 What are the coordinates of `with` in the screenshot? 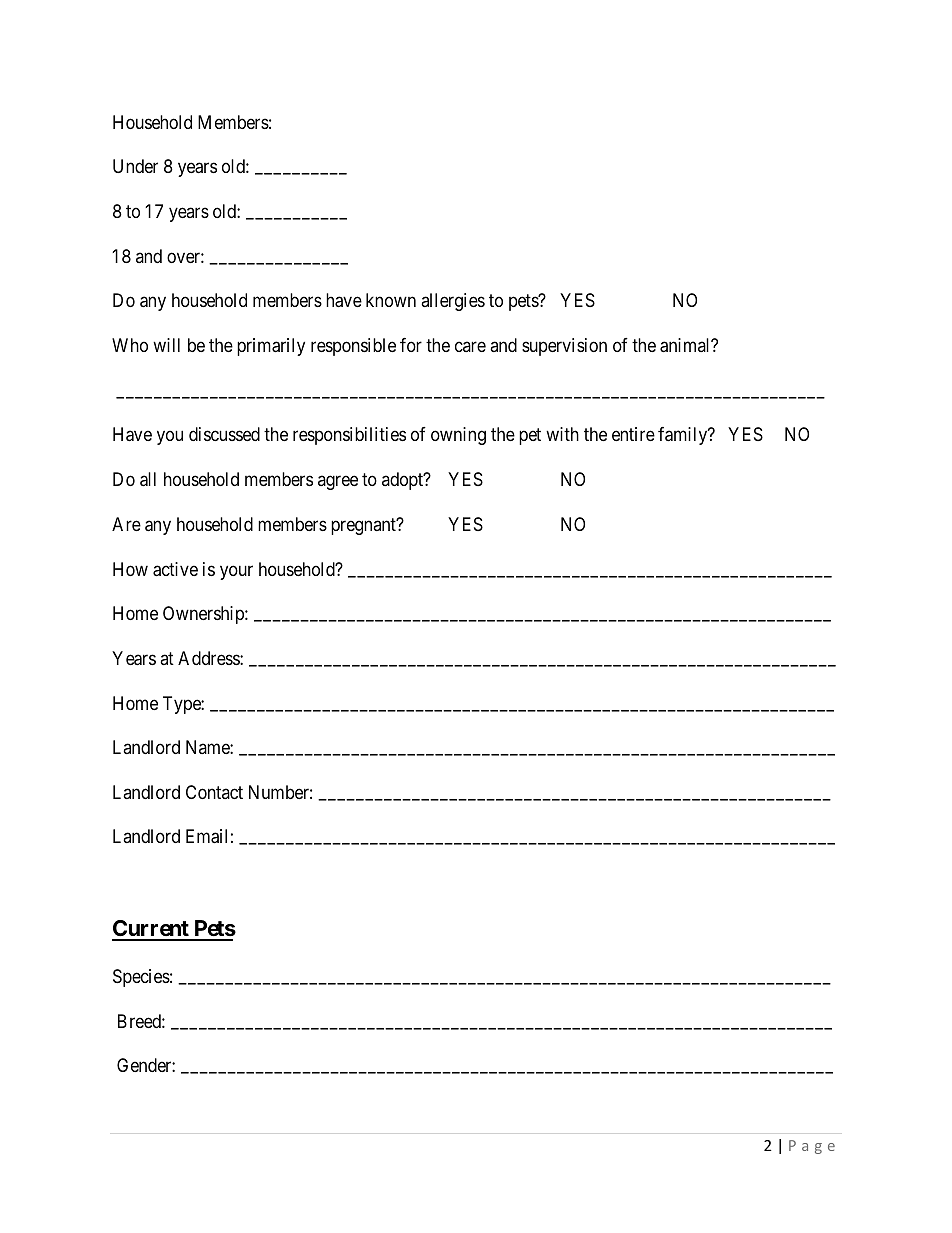 It's located at (562, 434).
